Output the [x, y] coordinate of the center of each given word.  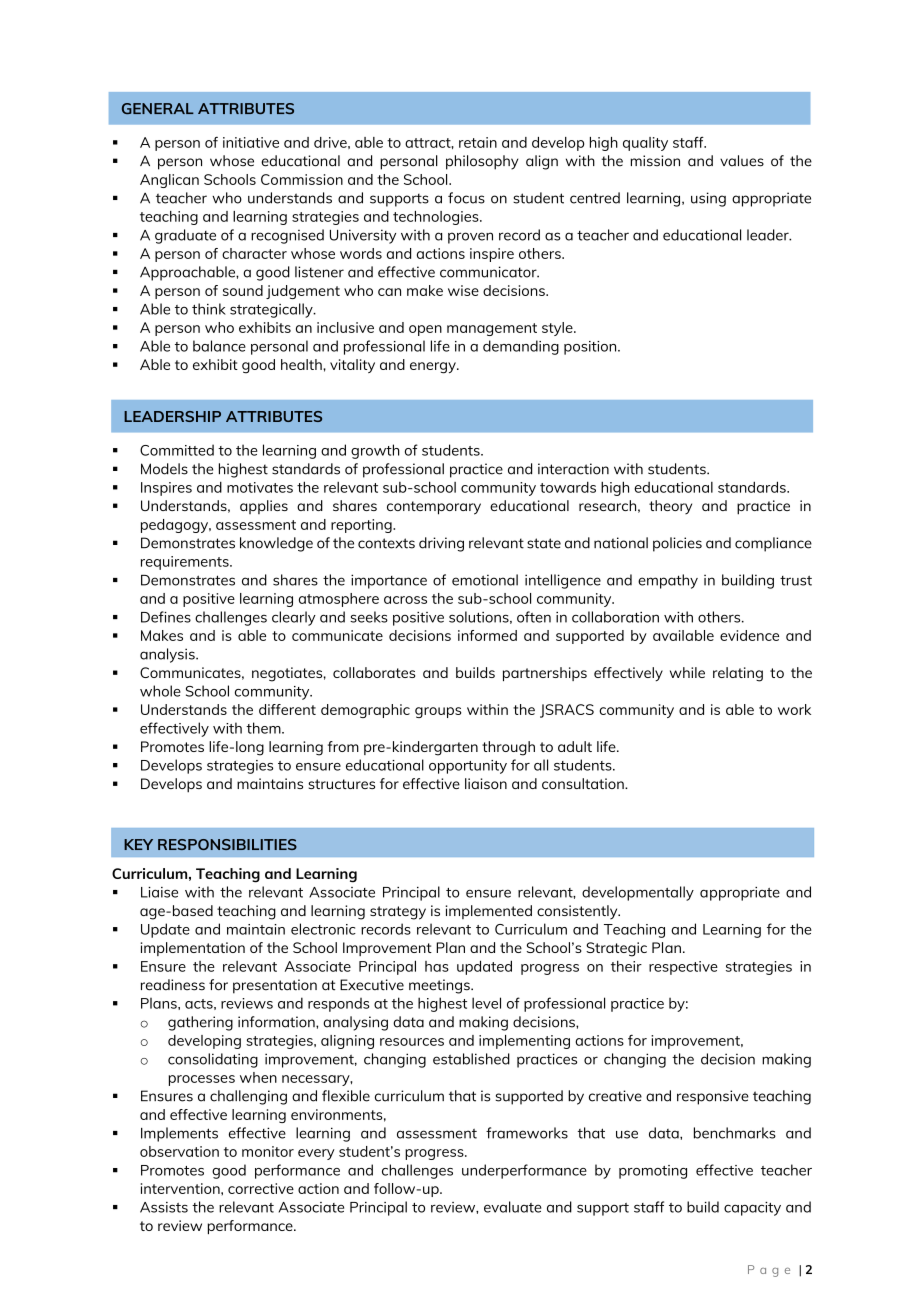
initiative [251, 142]
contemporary [434, 508]
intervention [181, 1188]
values [742, 161]
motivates [260, 487]
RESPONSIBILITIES [227, 844]
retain [478, 142]
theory [670, 507]
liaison [486, 783]
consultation [584, 783]
